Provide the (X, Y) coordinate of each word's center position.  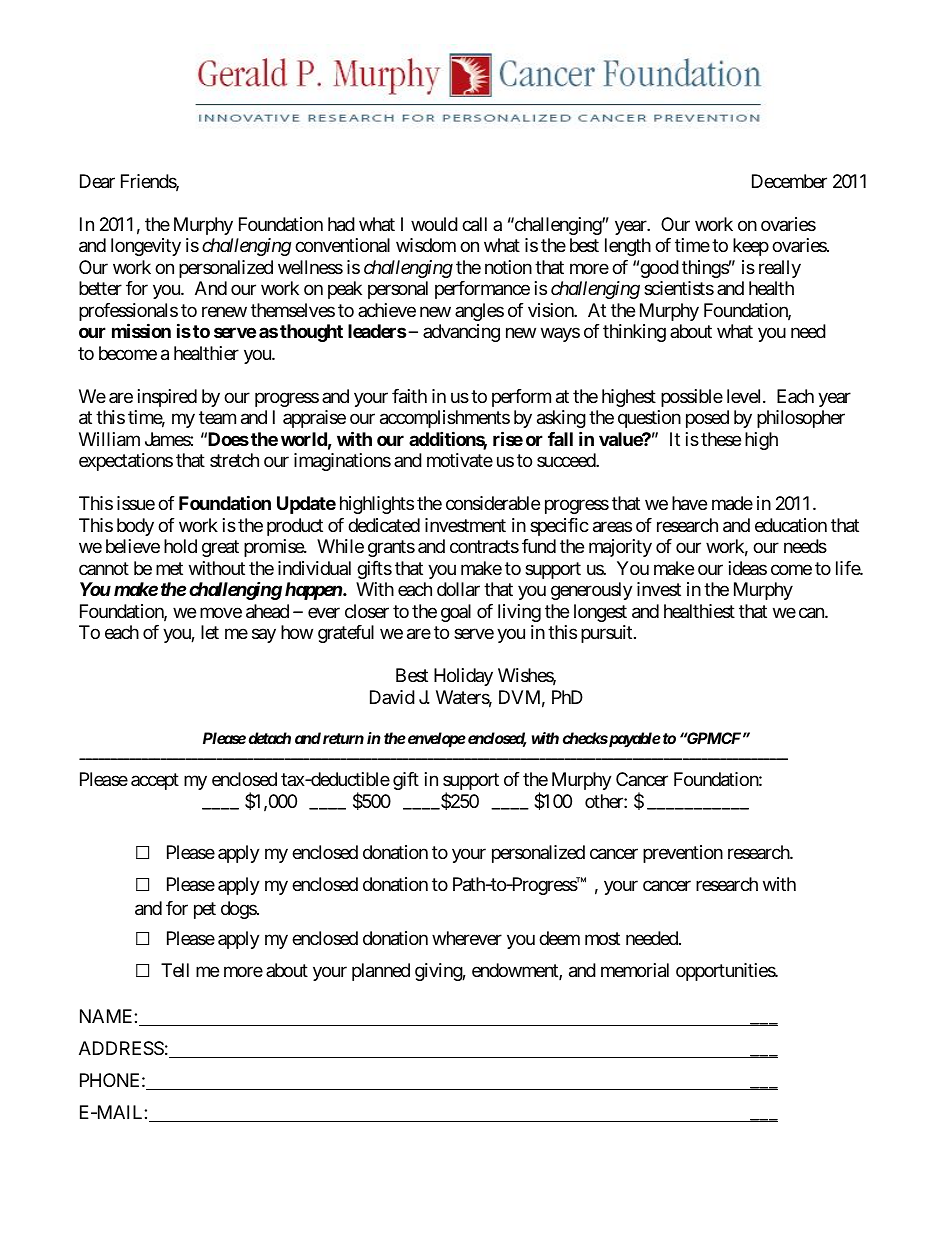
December (789, 181)
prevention (683, 854)
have (689, 503)
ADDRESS (121, 1048)
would (434, 224)
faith (409, 396)
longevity (146, 247)
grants (391, 548)
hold (180, 546)
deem (559, 938)
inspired (167, 398)
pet (205, 910)
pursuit (606, 634)
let (210, 632)
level (745, 396)
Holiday (463, 677)
